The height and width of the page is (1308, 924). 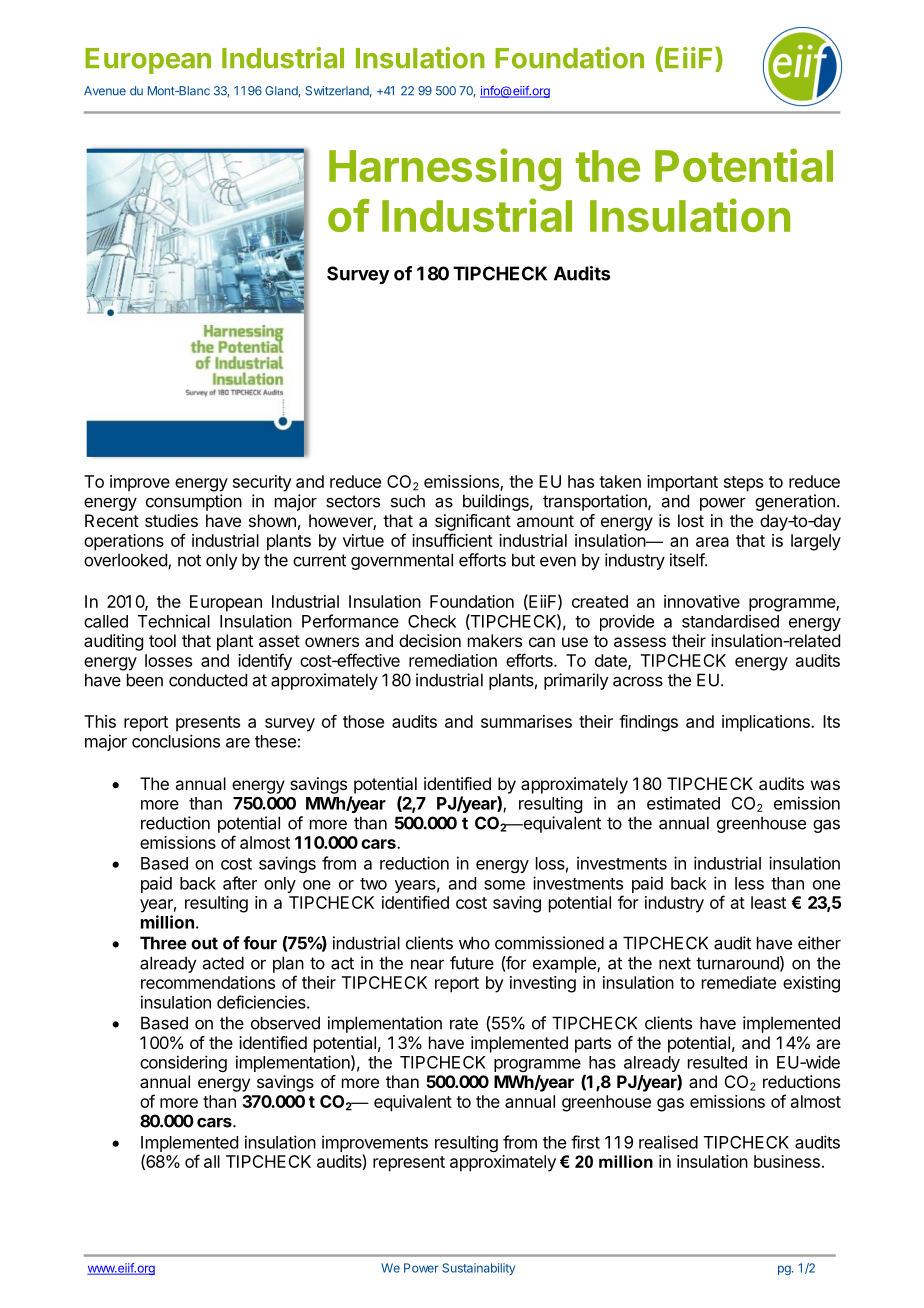 I want to click on business, so click(x=787, y=1161).
